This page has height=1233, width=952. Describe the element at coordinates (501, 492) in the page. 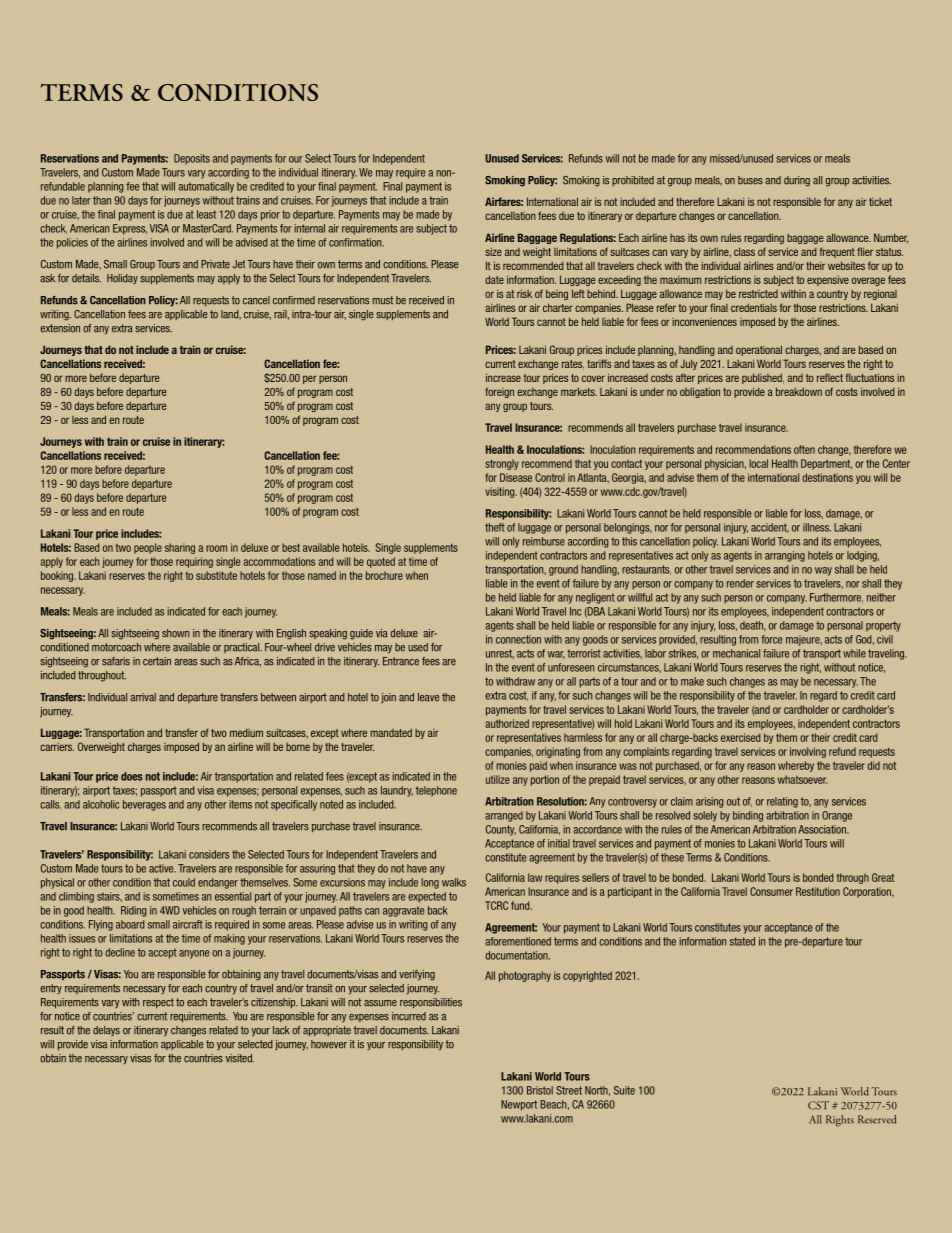

I see `visiting` at that location.
